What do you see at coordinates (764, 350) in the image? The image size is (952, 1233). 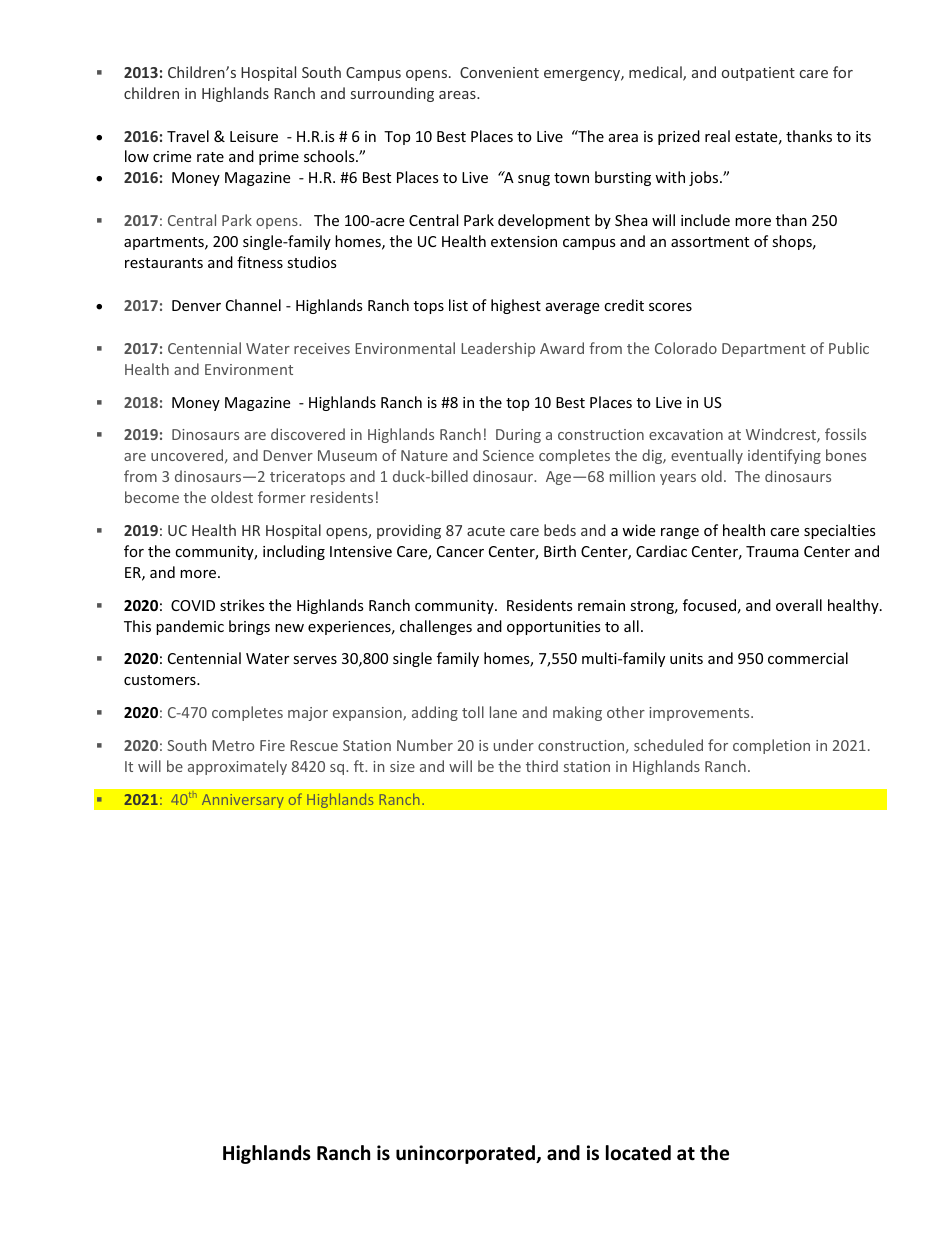 I see `Department` at bounding box center [764, 350].
